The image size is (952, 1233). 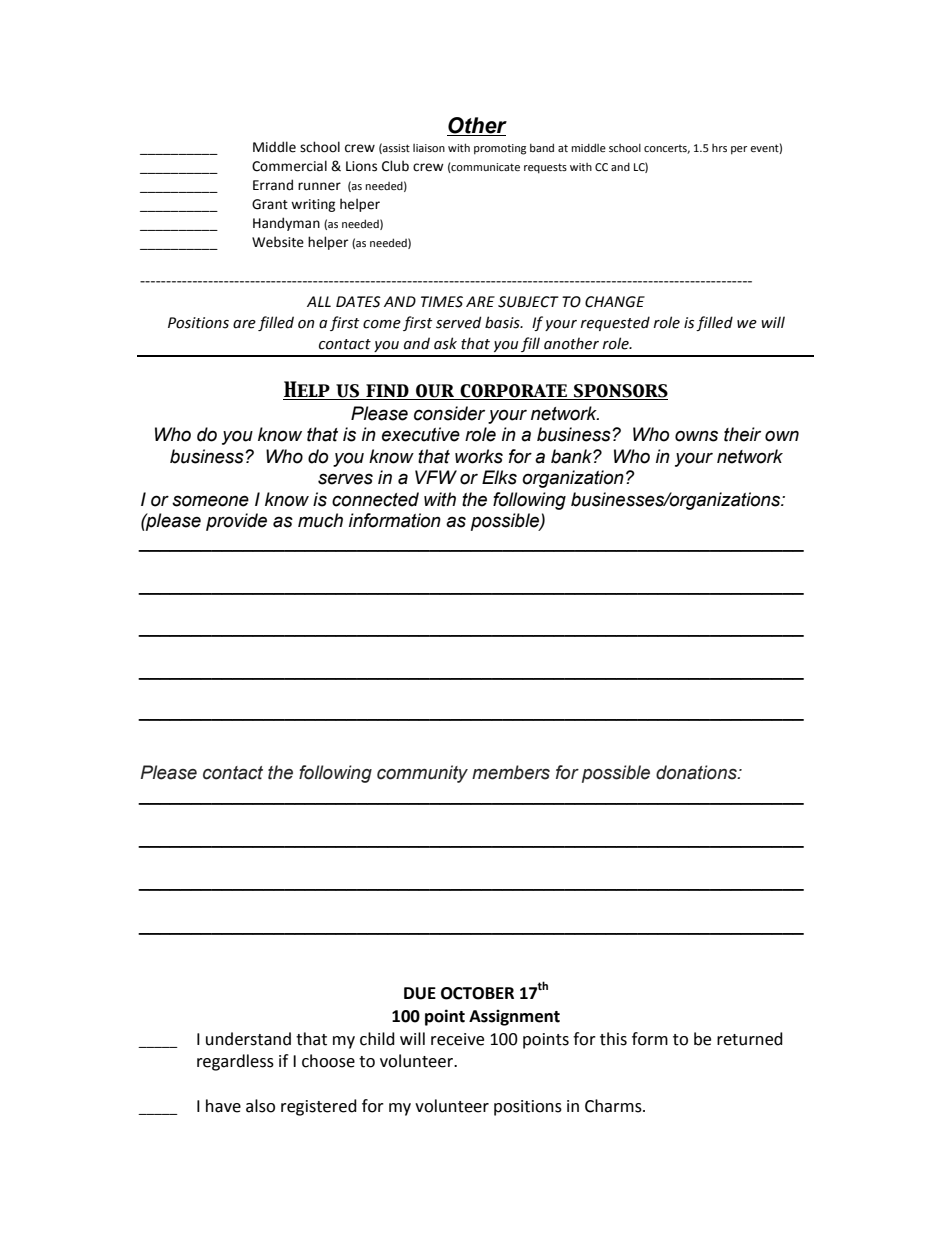 I want to click on members, so click(x=511, y=772).
